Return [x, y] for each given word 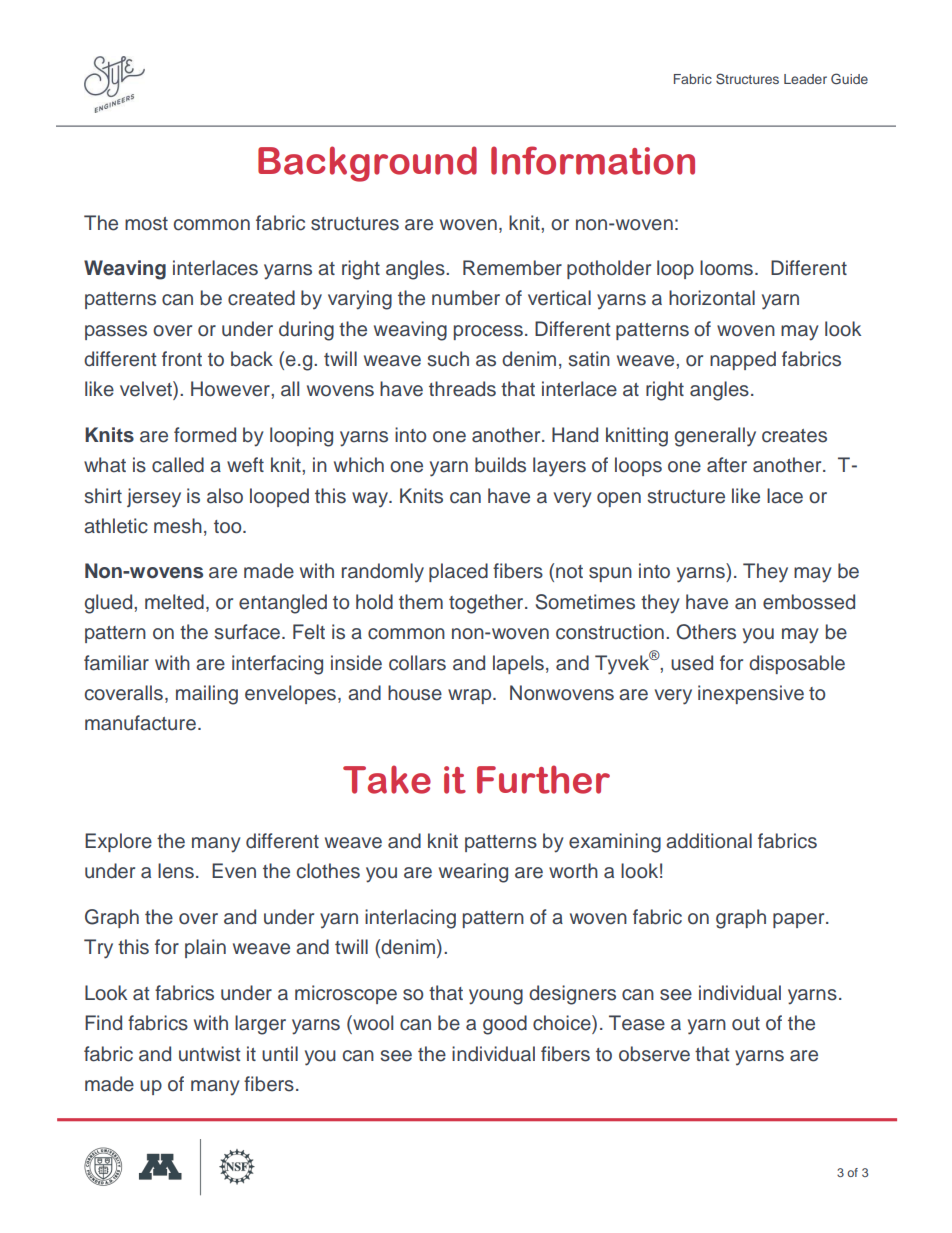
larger [260, 1025]
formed [205, 435]
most [146, 224]
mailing [207, 695]
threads [462, 389]
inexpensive [751, 694]
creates [794, 436]
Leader [805, 79]
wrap [471, 696]
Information [593, 160]
